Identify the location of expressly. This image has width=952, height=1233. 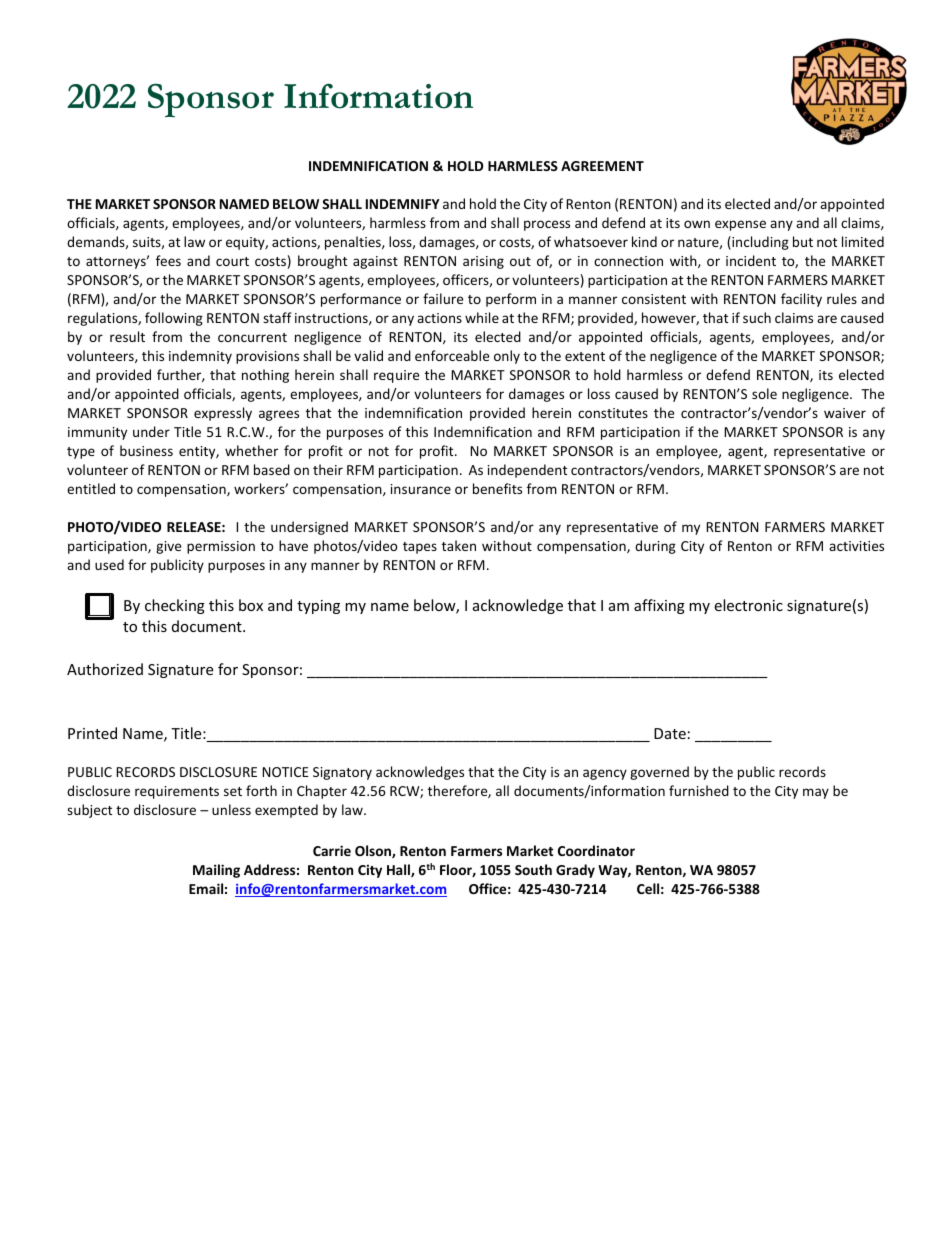
(223, 414).
